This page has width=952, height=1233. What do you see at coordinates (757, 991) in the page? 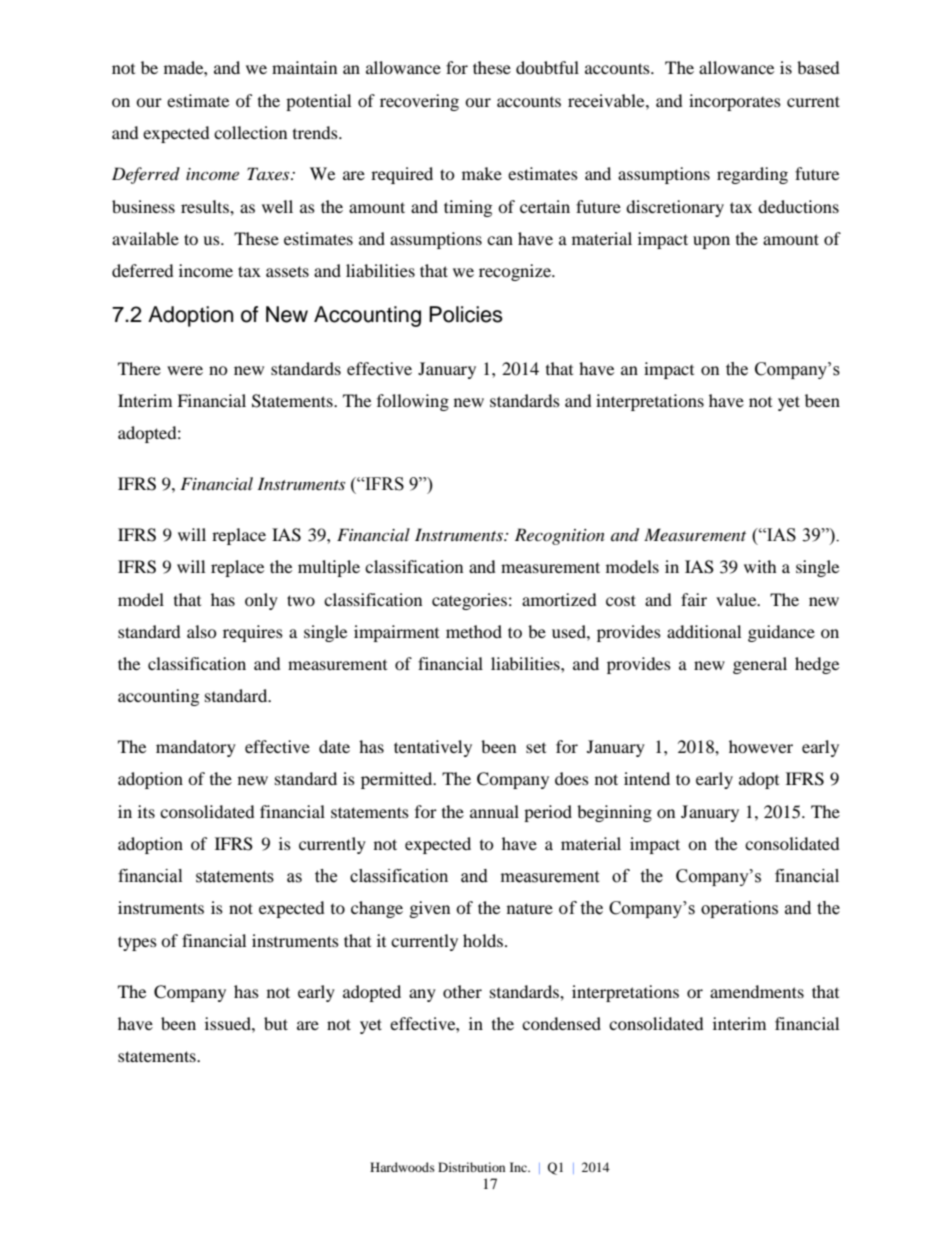
I see `amendments` at bounding box center [757, 991].
